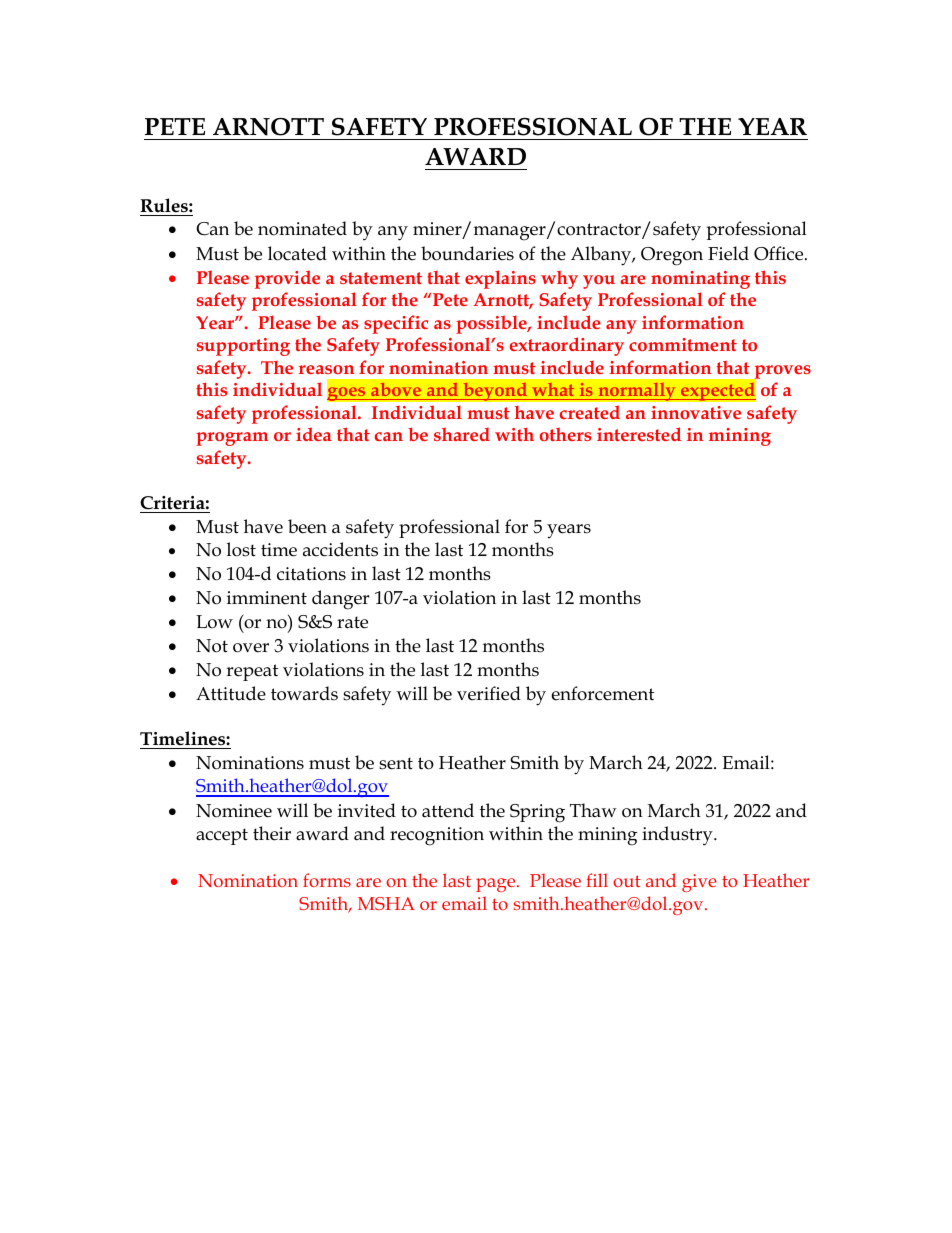 The height and width of the screenshot is (1233, 952). I want to click on forms, so click(327, 880).
